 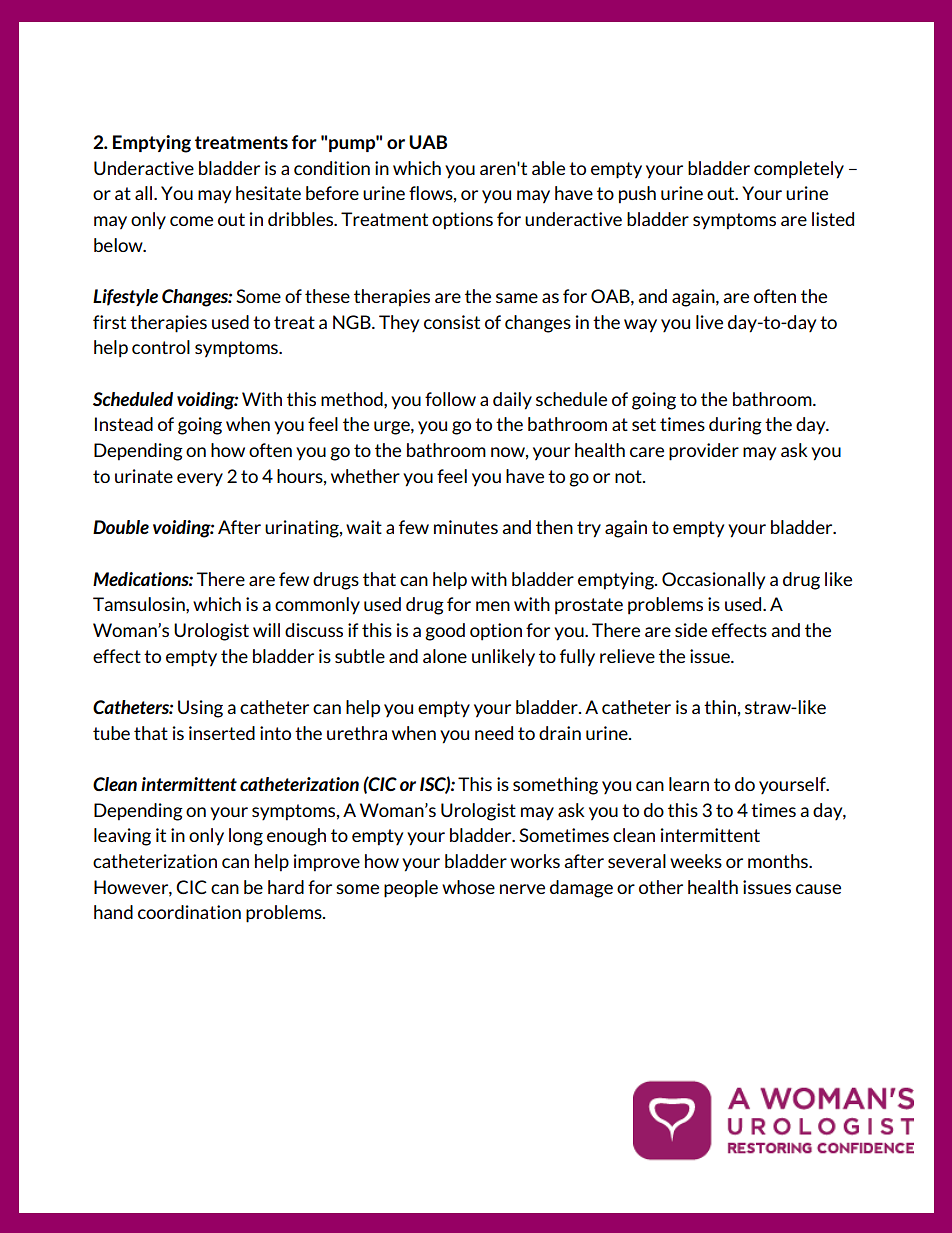 I want to click on completely, so click(x=799, y=170).
